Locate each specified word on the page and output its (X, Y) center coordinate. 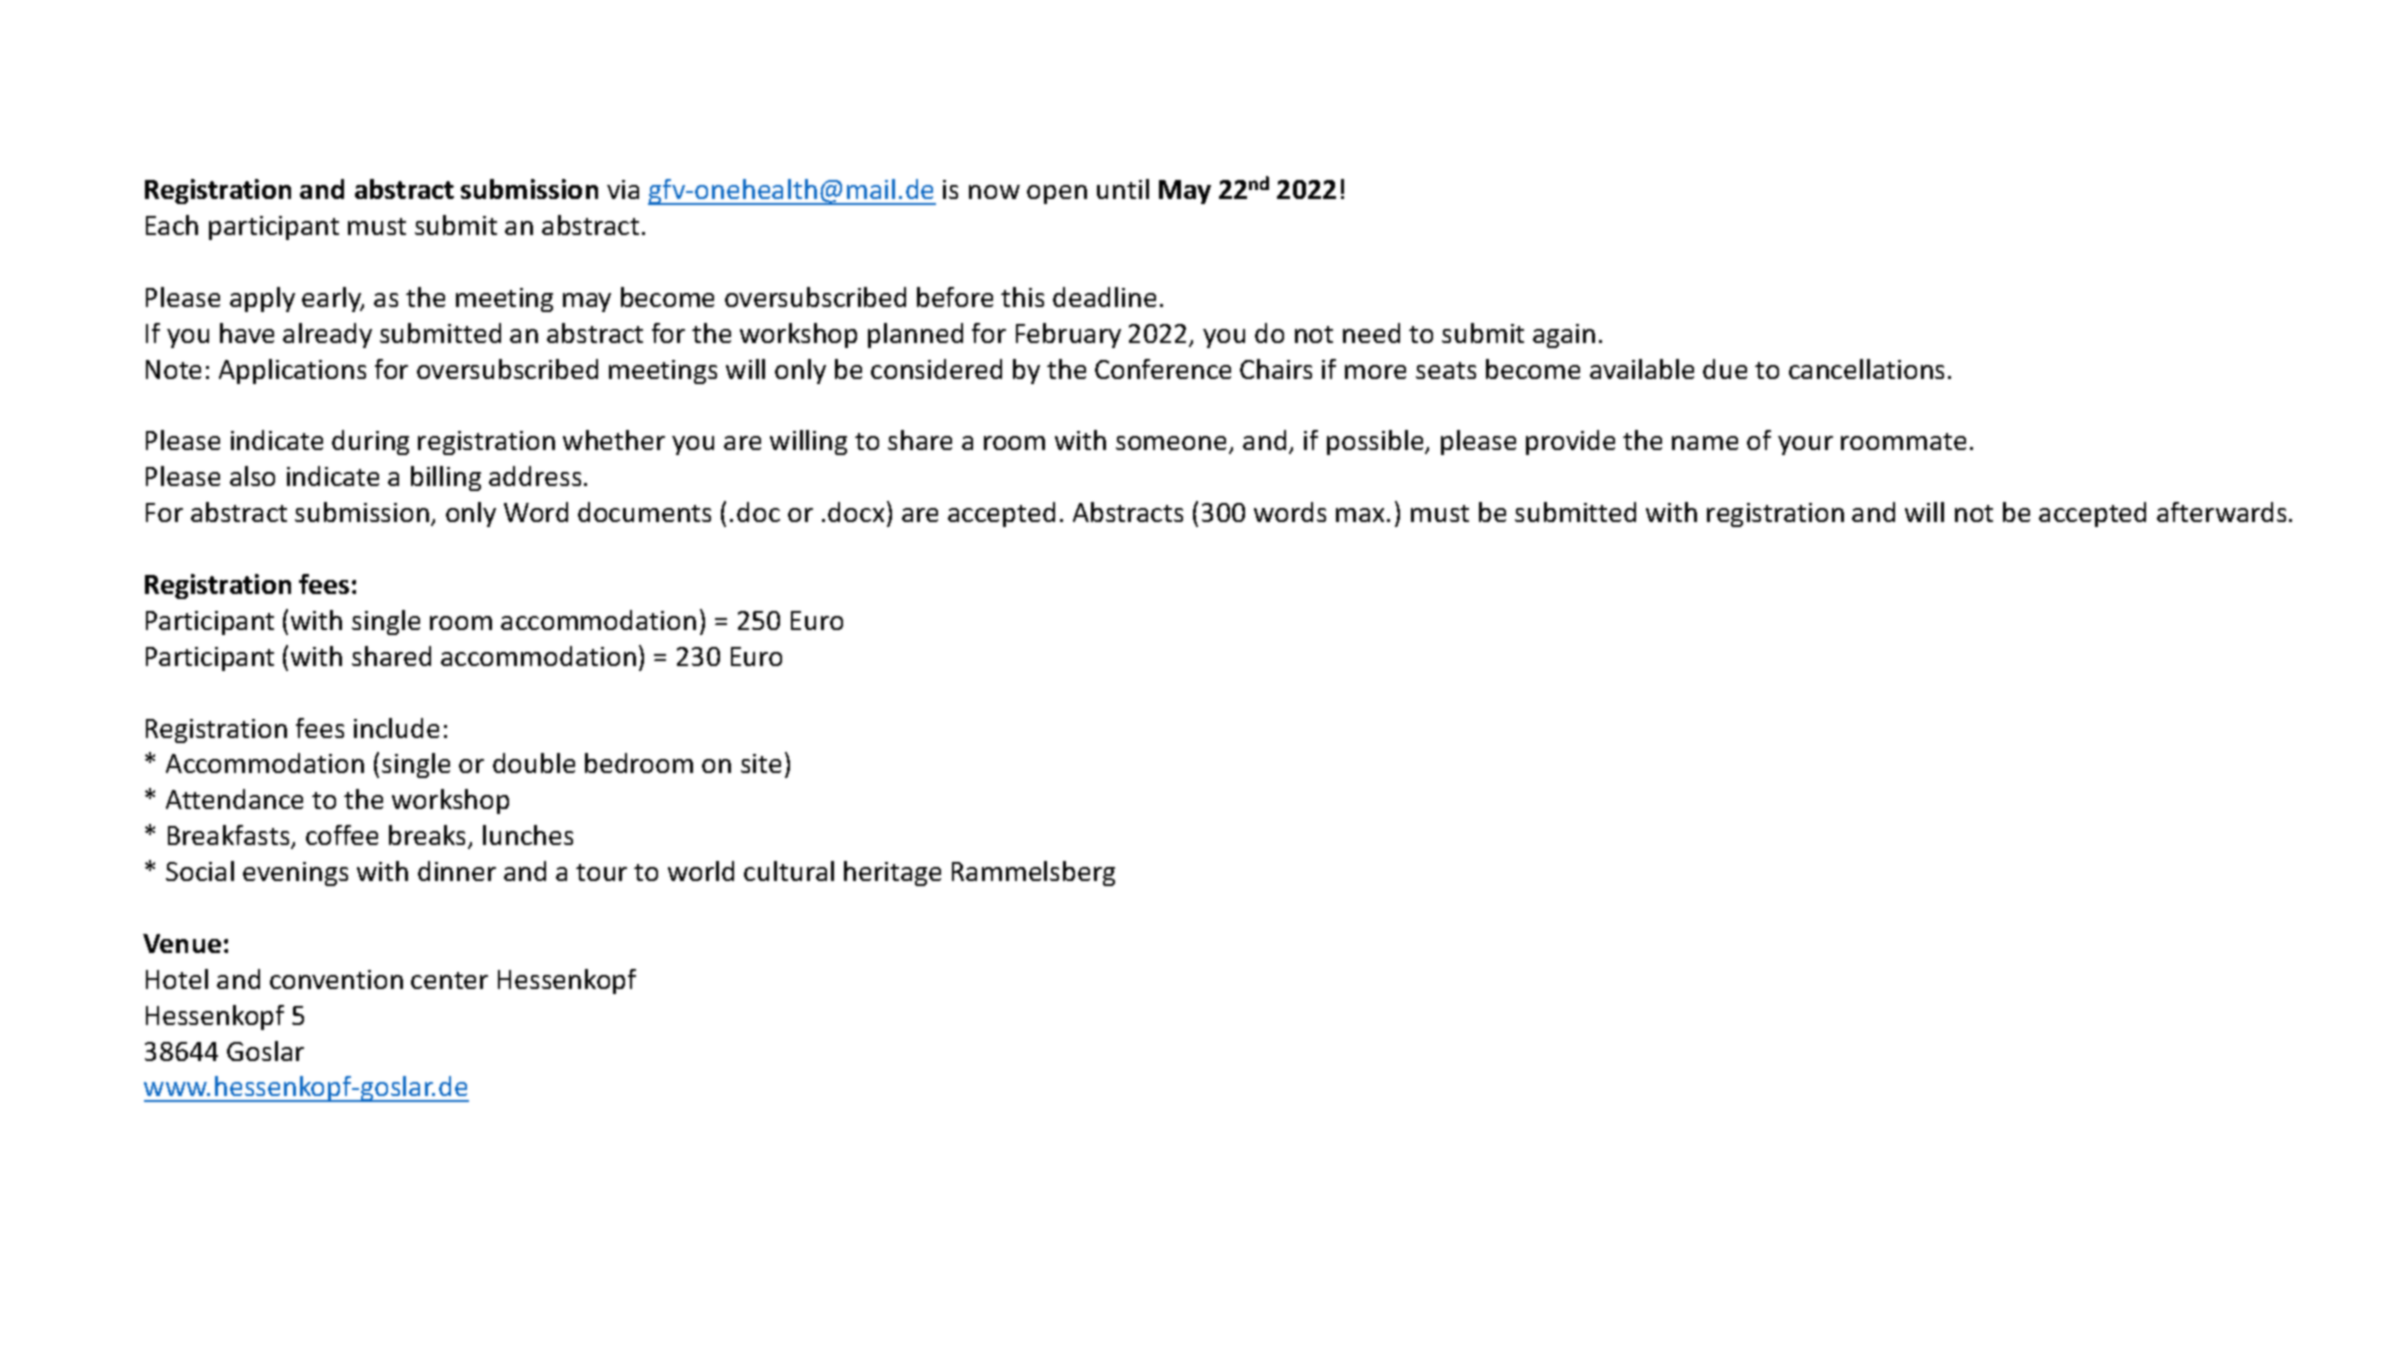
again (1564, 336)
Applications (292, 371)
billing (446, 478)
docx (856, 512)
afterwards (2221, 512)
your (1805, 445)
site (761, 763)
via (623, 189)
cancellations (1866, 369)
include (396, 728)
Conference (1163, 369)
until (1123, 189)
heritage (892, 873)
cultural (789, 871)
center (449, 980)
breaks (429, 836)
